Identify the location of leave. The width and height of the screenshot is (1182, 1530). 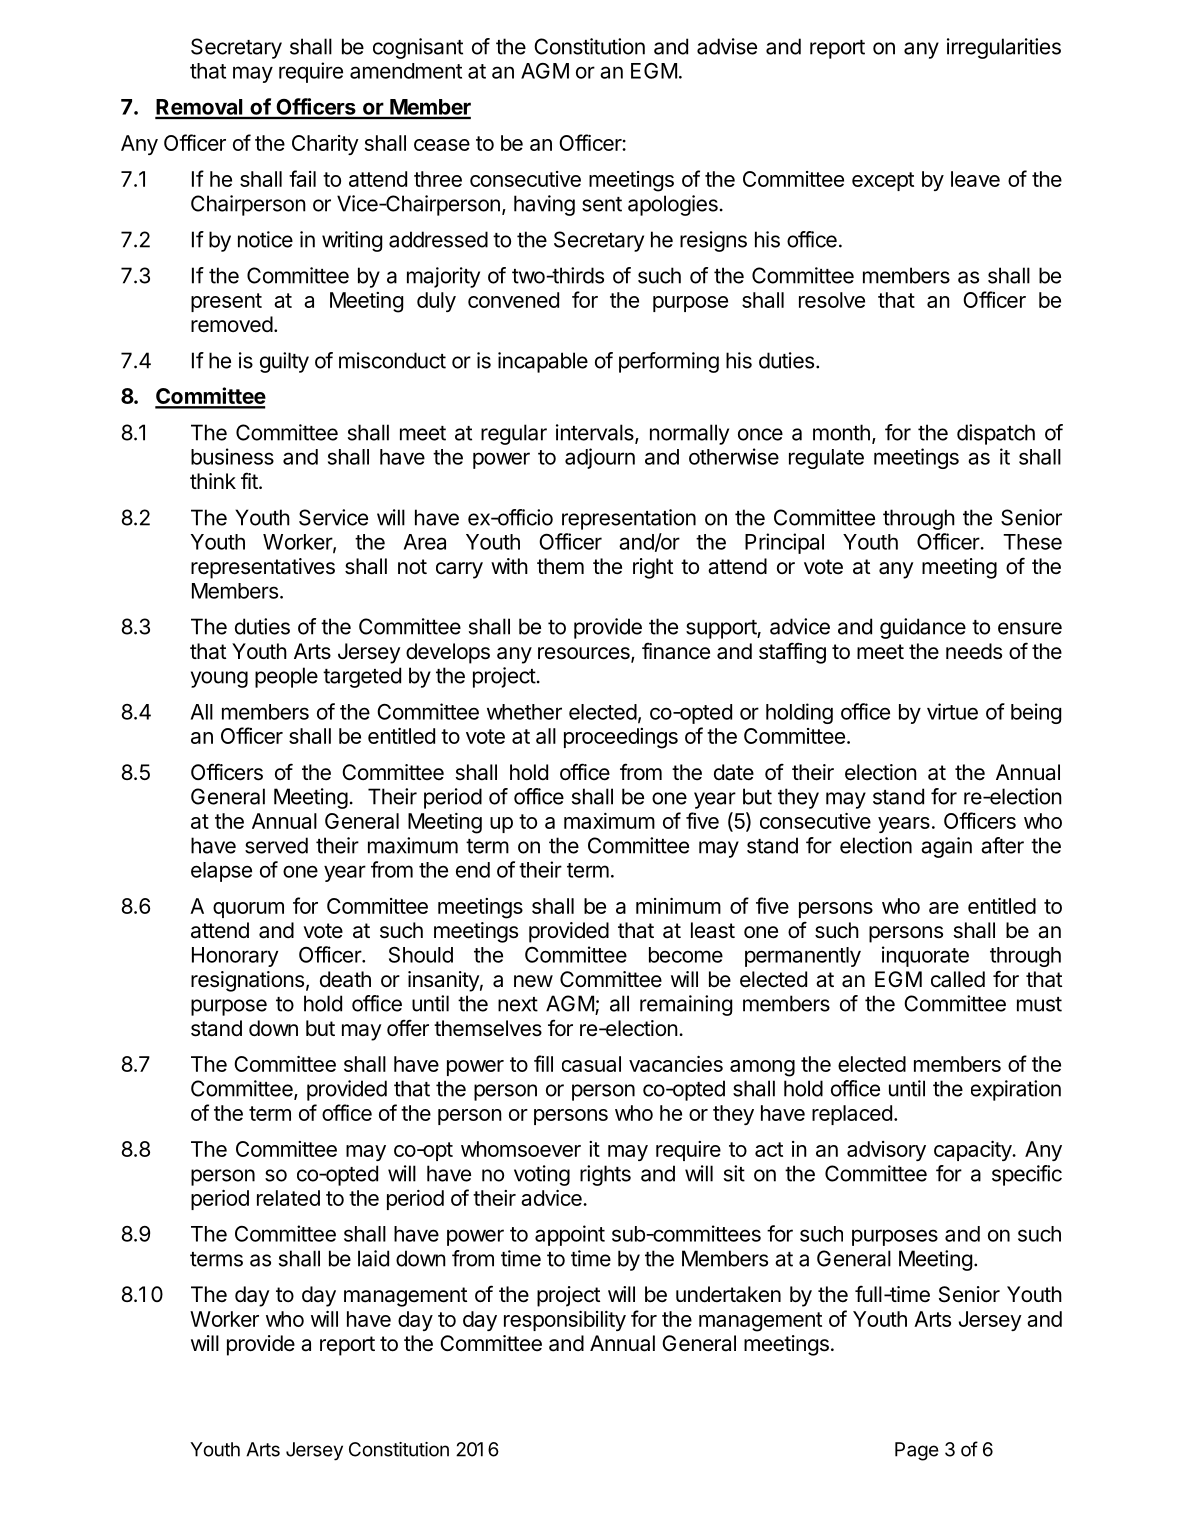
(975, 179).
